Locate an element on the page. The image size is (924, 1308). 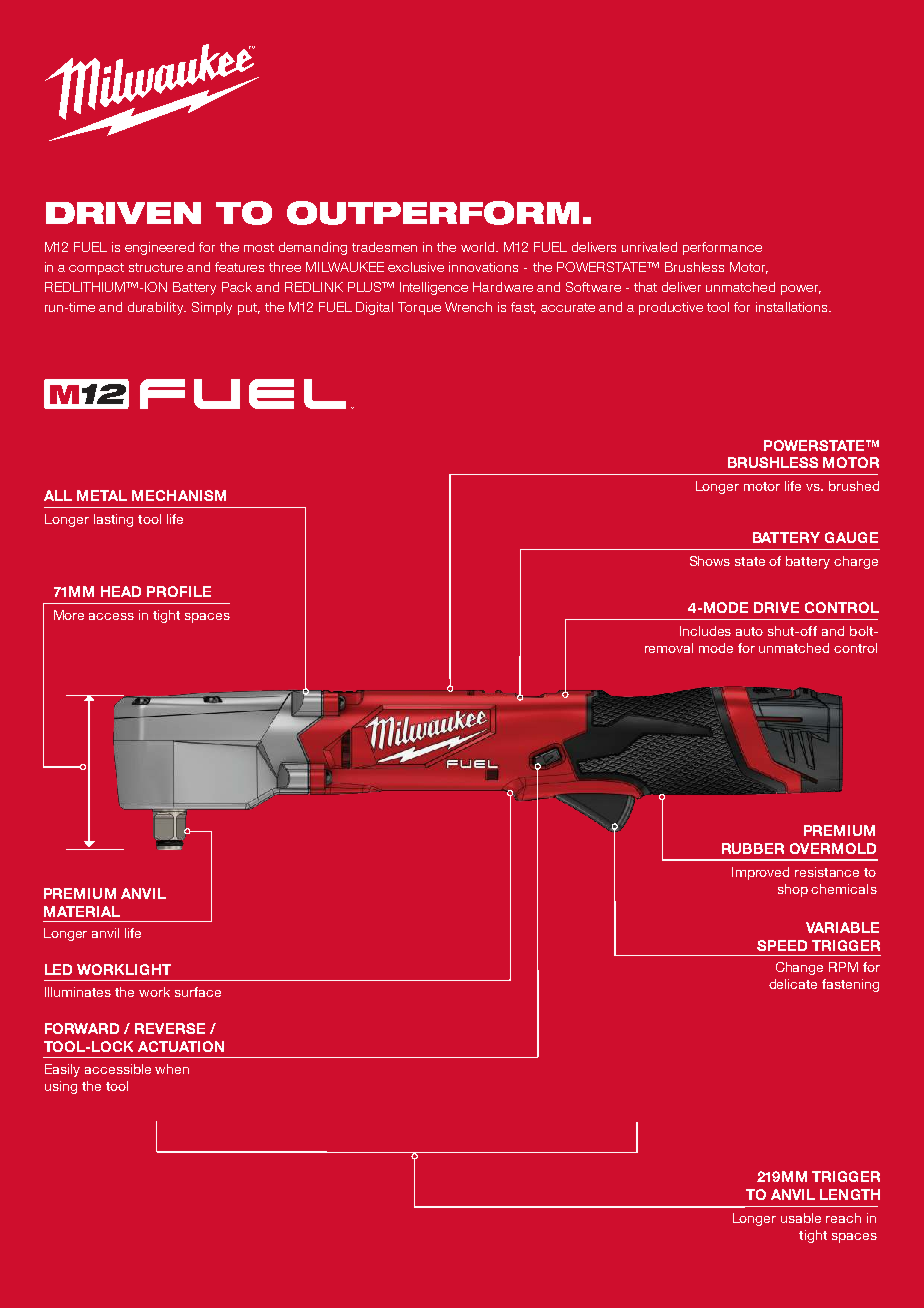
usable is located at coordinates (801, 1218).
